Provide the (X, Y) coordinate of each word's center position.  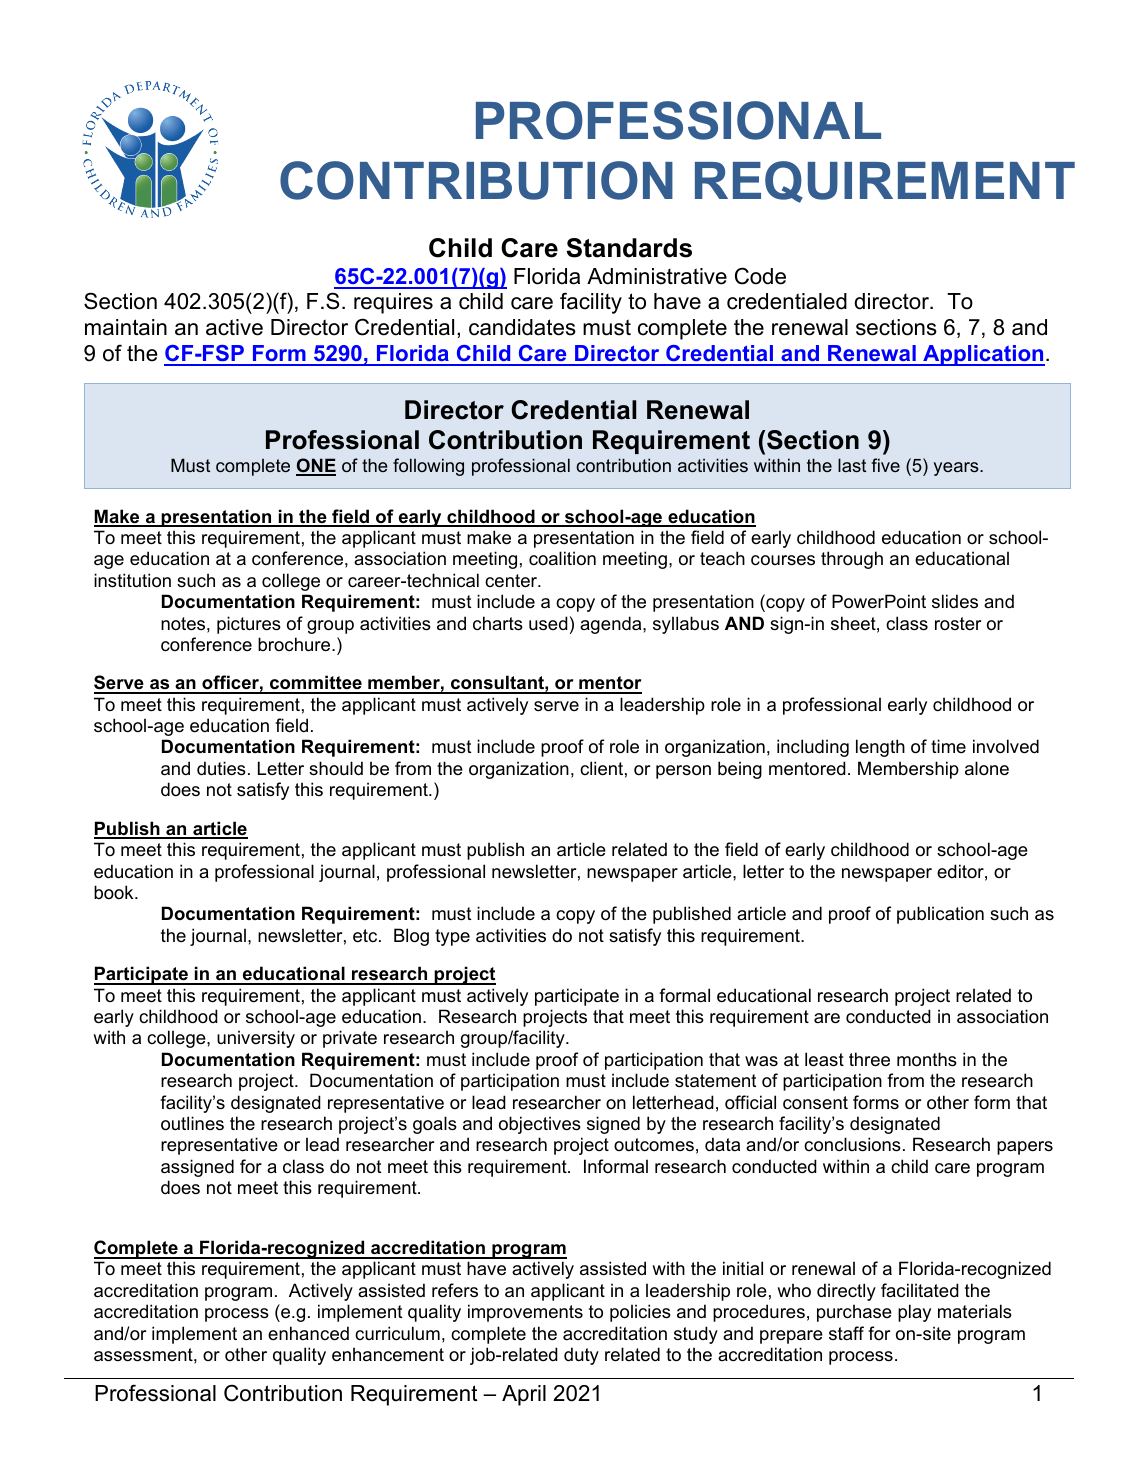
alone (987, 768)
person (683, 772)
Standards (629, 248)
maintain (126, 327)
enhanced (308, 1333)
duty (581, 1356)
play (914, 1313)
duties (221, 768)
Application (983, 355)
